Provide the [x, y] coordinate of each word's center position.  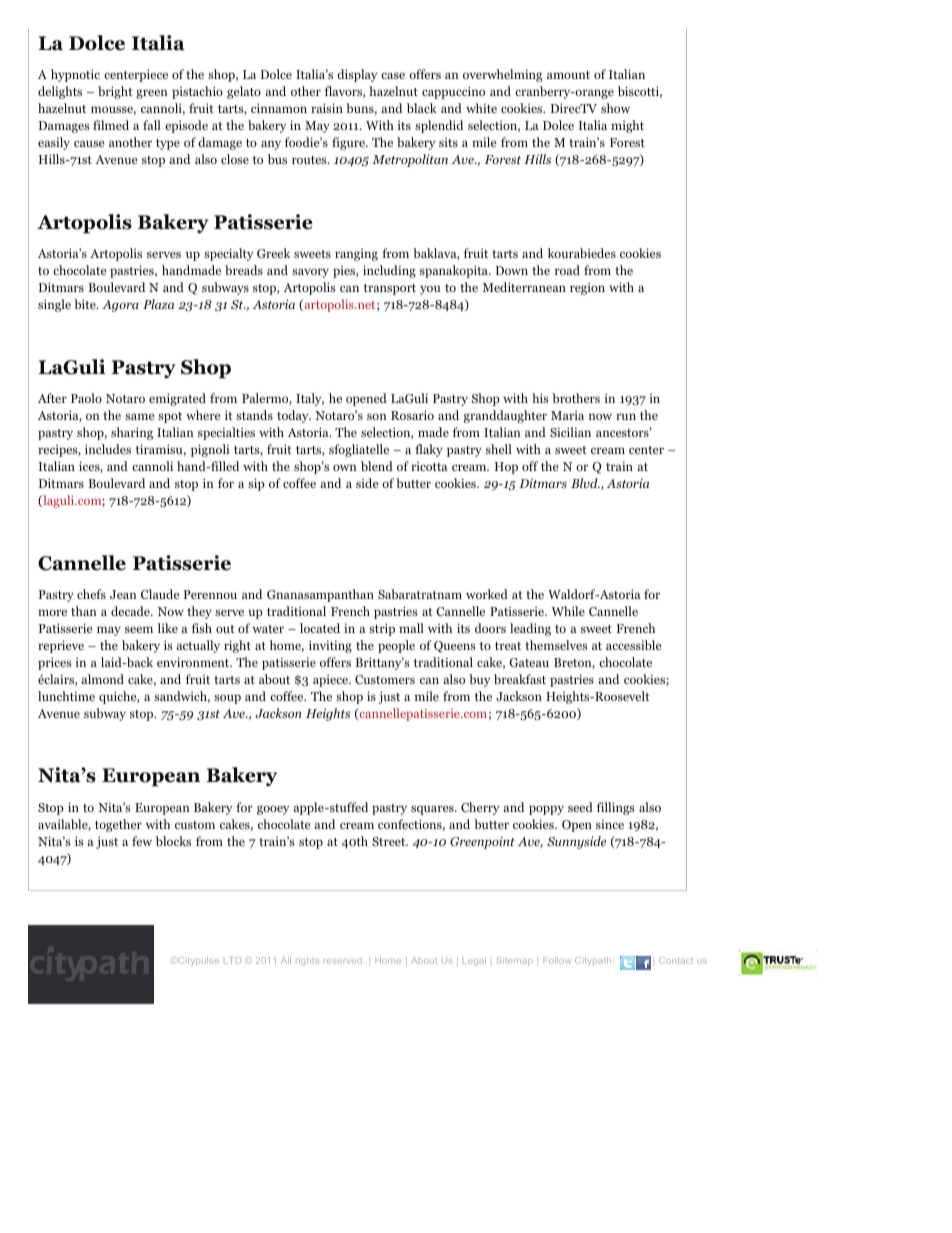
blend [377, 466]
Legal [474, 961]
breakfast [520, 679]
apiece [331, 680]
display [357, 75]
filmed [111, 125]
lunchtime [66, 696]
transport [389, 289]
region [587, 288]
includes [108, 449]
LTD [232, 960]
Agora [120, 306]
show [615, 108]
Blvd [585, 483]
